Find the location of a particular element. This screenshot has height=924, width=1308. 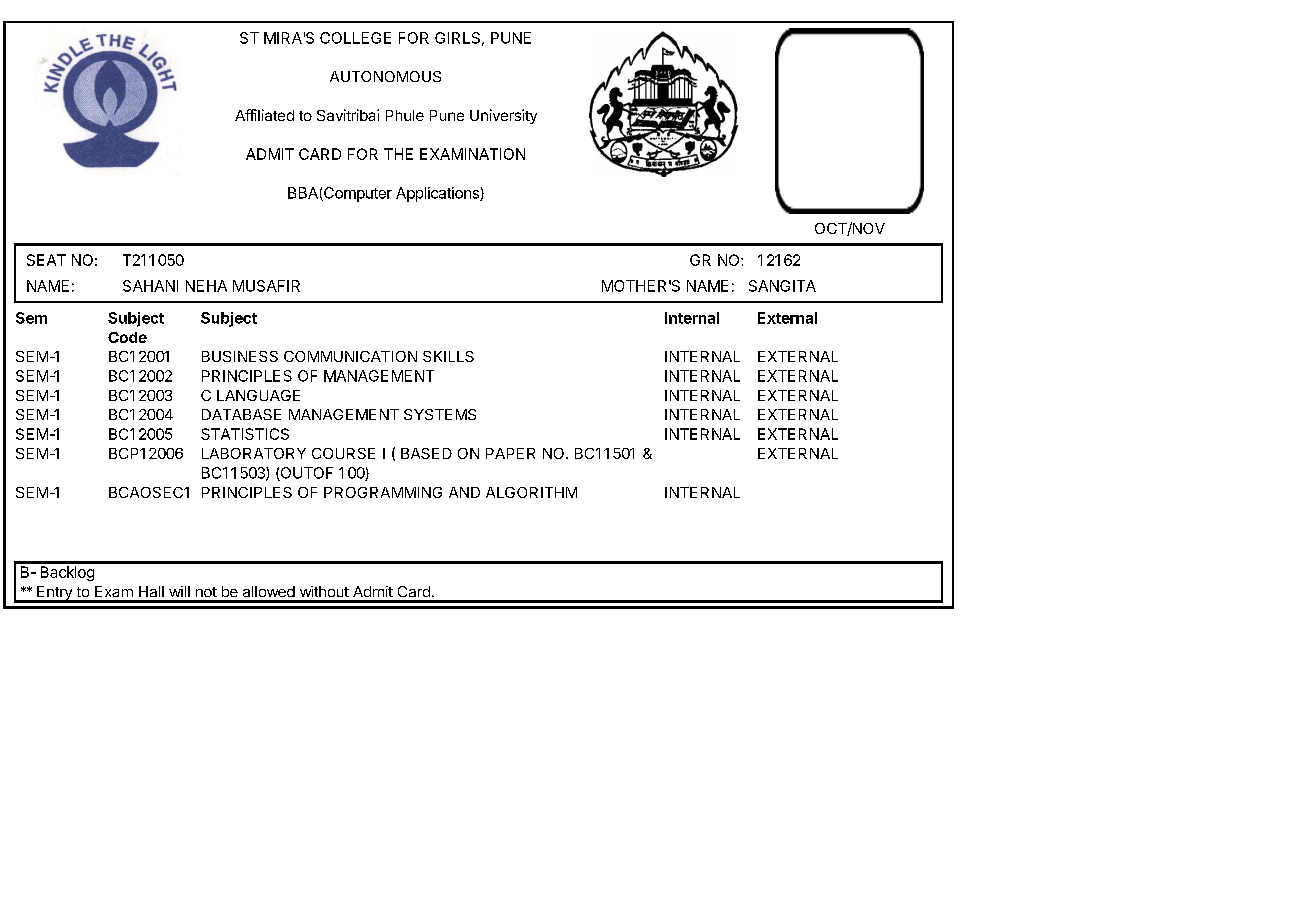

Affiliated is located at coordinates (264, 115).
